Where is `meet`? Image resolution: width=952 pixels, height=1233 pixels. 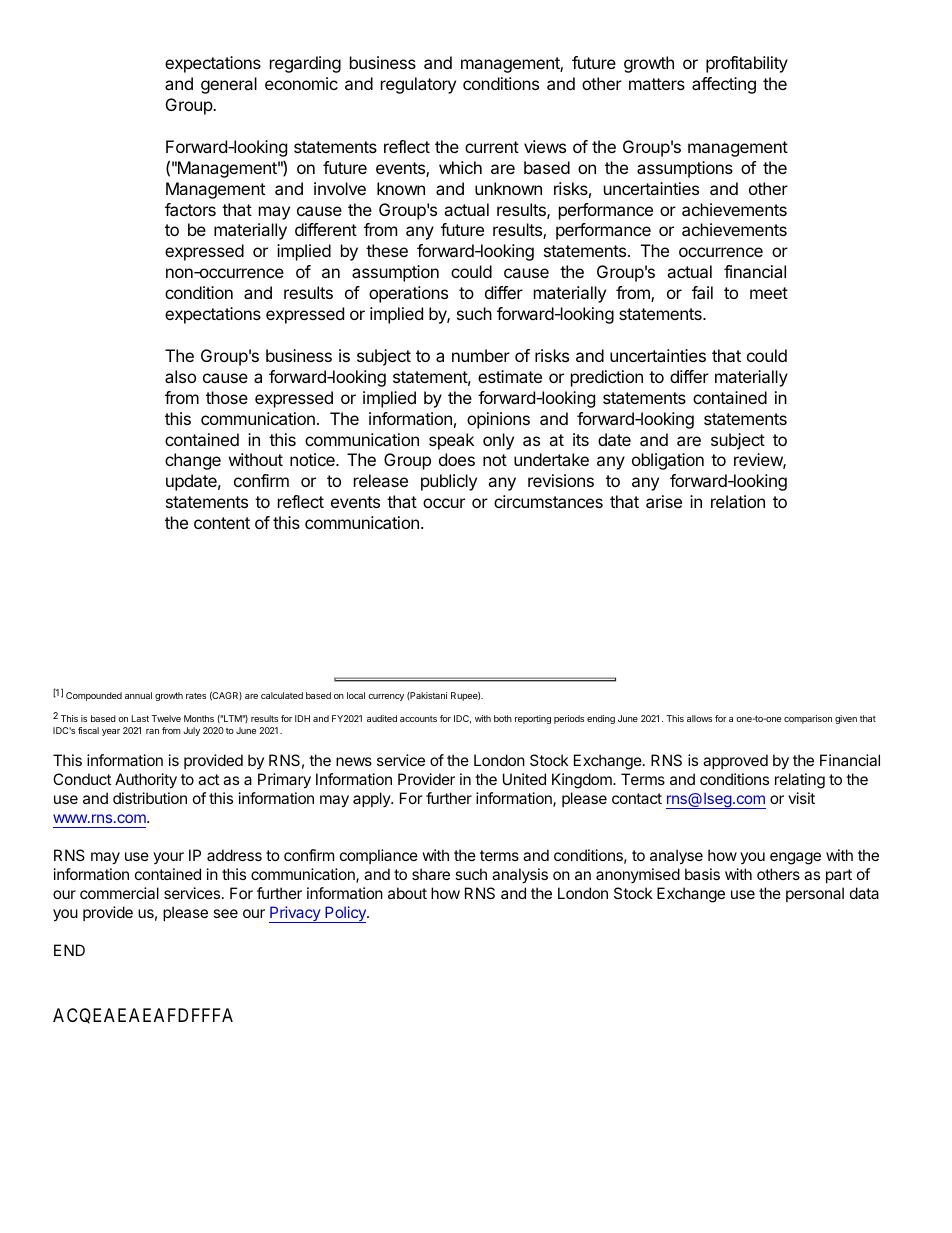 meet is located at coordinates (769, 293).
